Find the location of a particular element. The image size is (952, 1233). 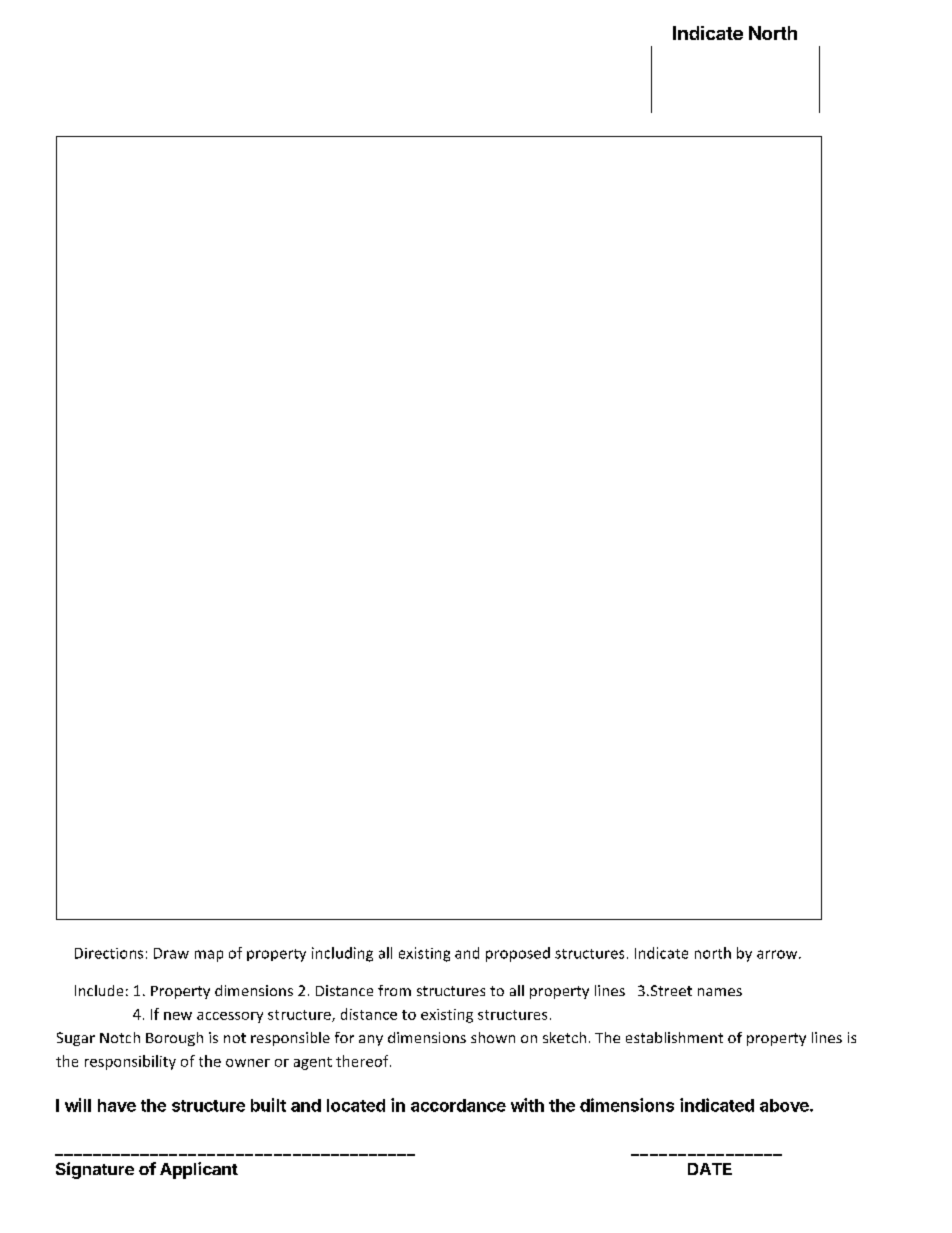

Draw is located at coordinates (171, 953).
